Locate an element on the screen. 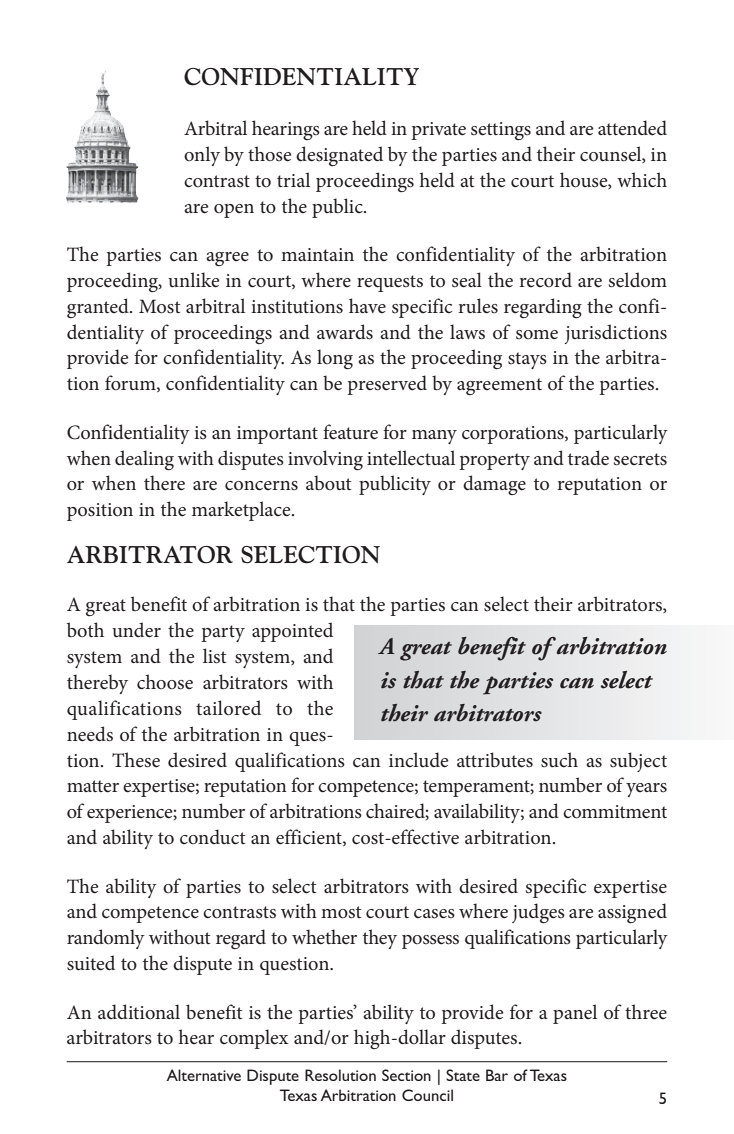  panel is located at coordinates (575, 1014).
